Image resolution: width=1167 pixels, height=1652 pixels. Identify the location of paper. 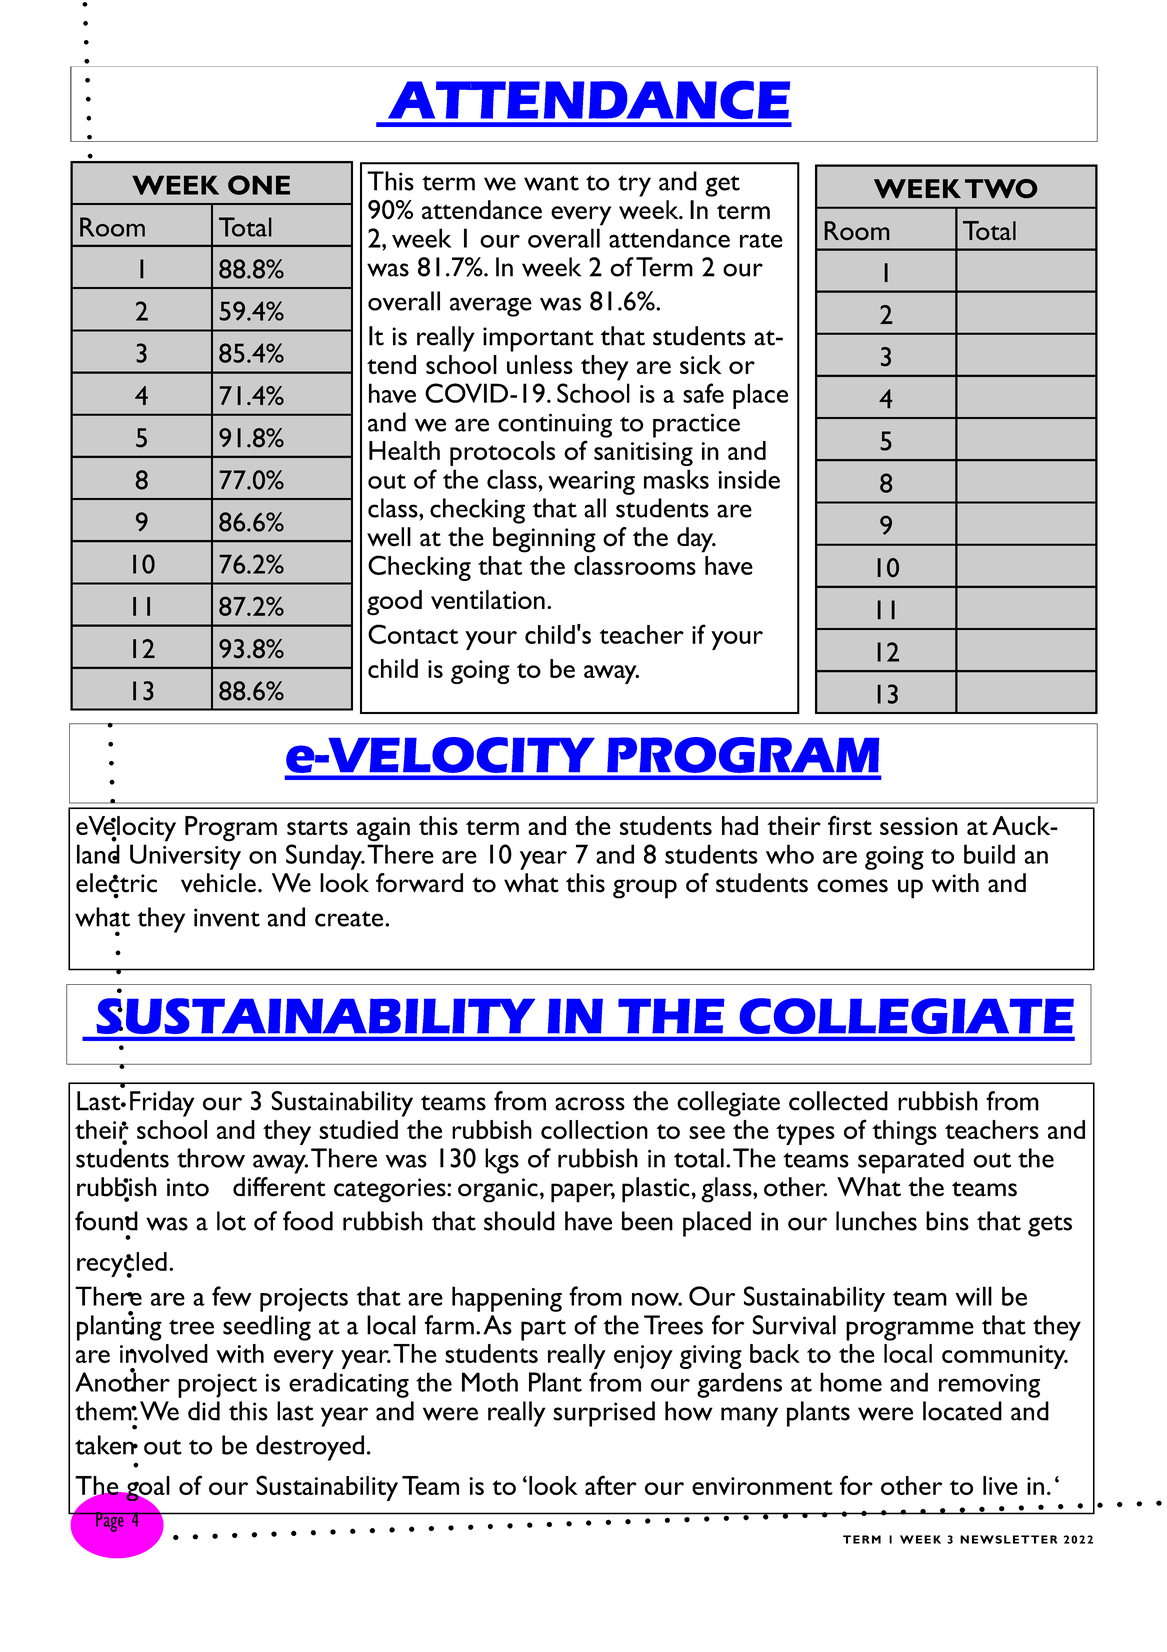
(583, 1193).
